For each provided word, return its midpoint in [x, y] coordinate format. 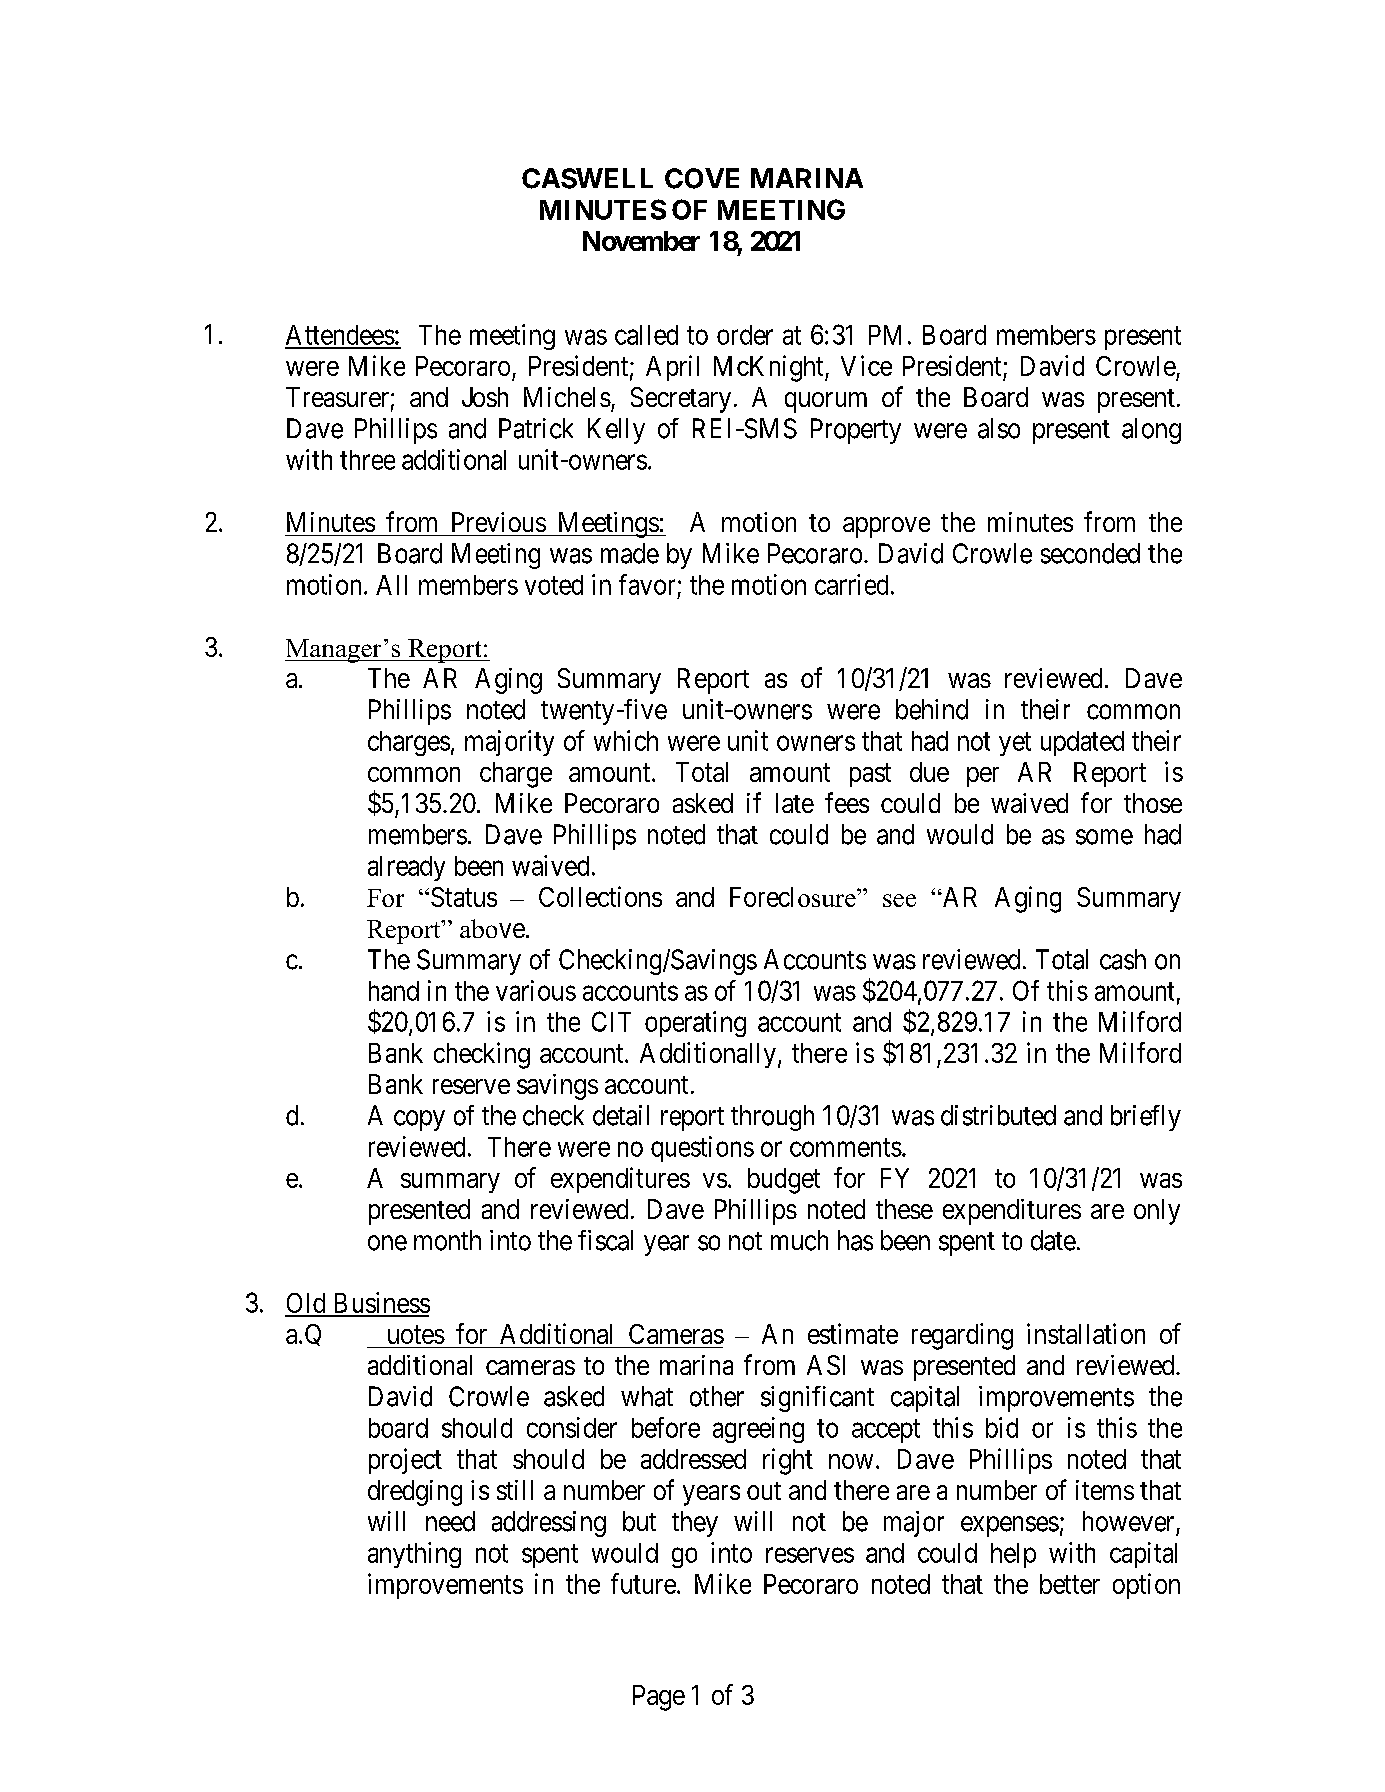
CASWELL [587, 178]
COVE [702, 178]
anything [414, 1555]
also [999, 428]
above [492, 928]
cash [1123, 959]
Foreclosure [794, 897]
